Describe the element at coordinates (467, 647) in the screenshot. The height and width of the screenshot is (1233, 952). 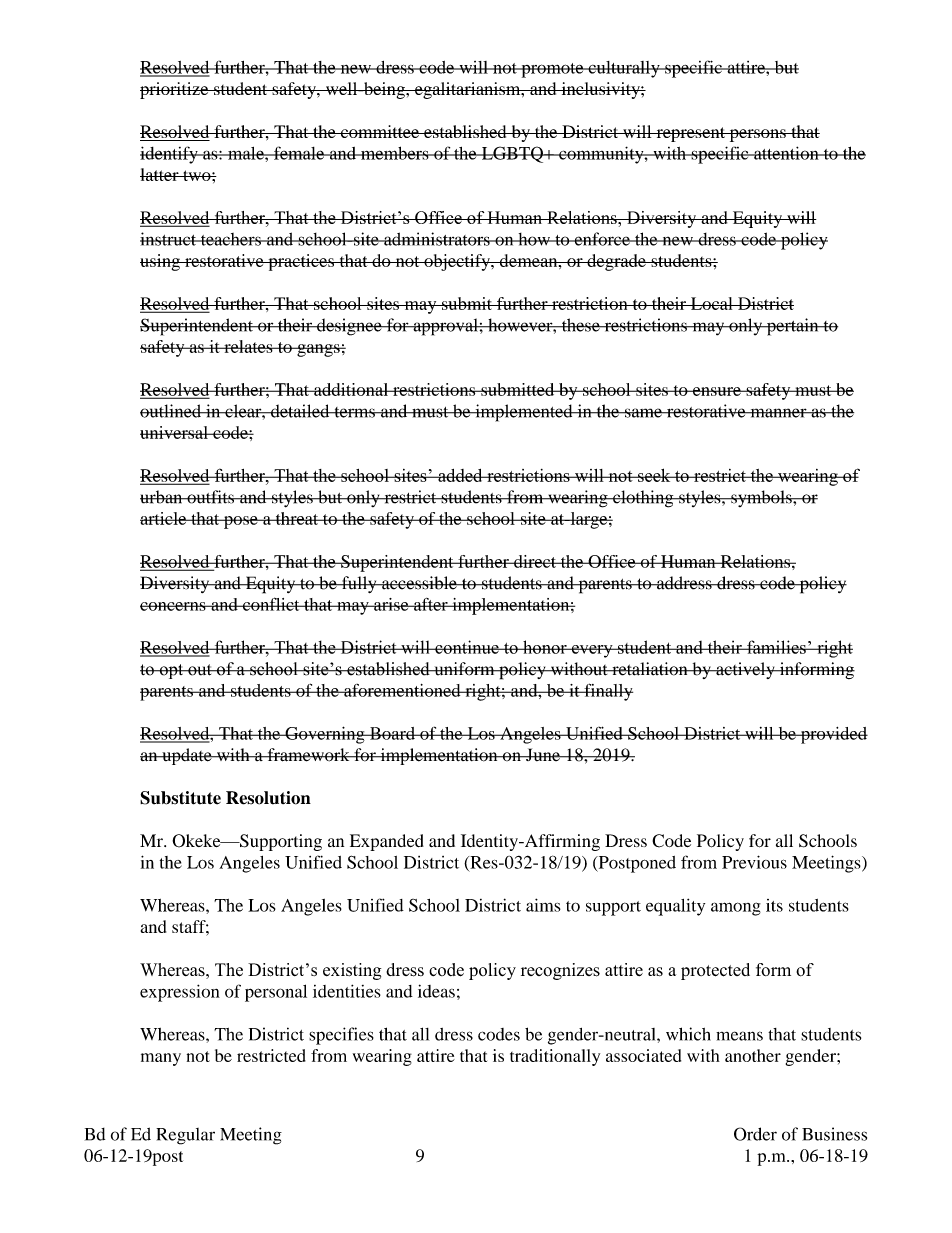
I see `continue` at that location.
